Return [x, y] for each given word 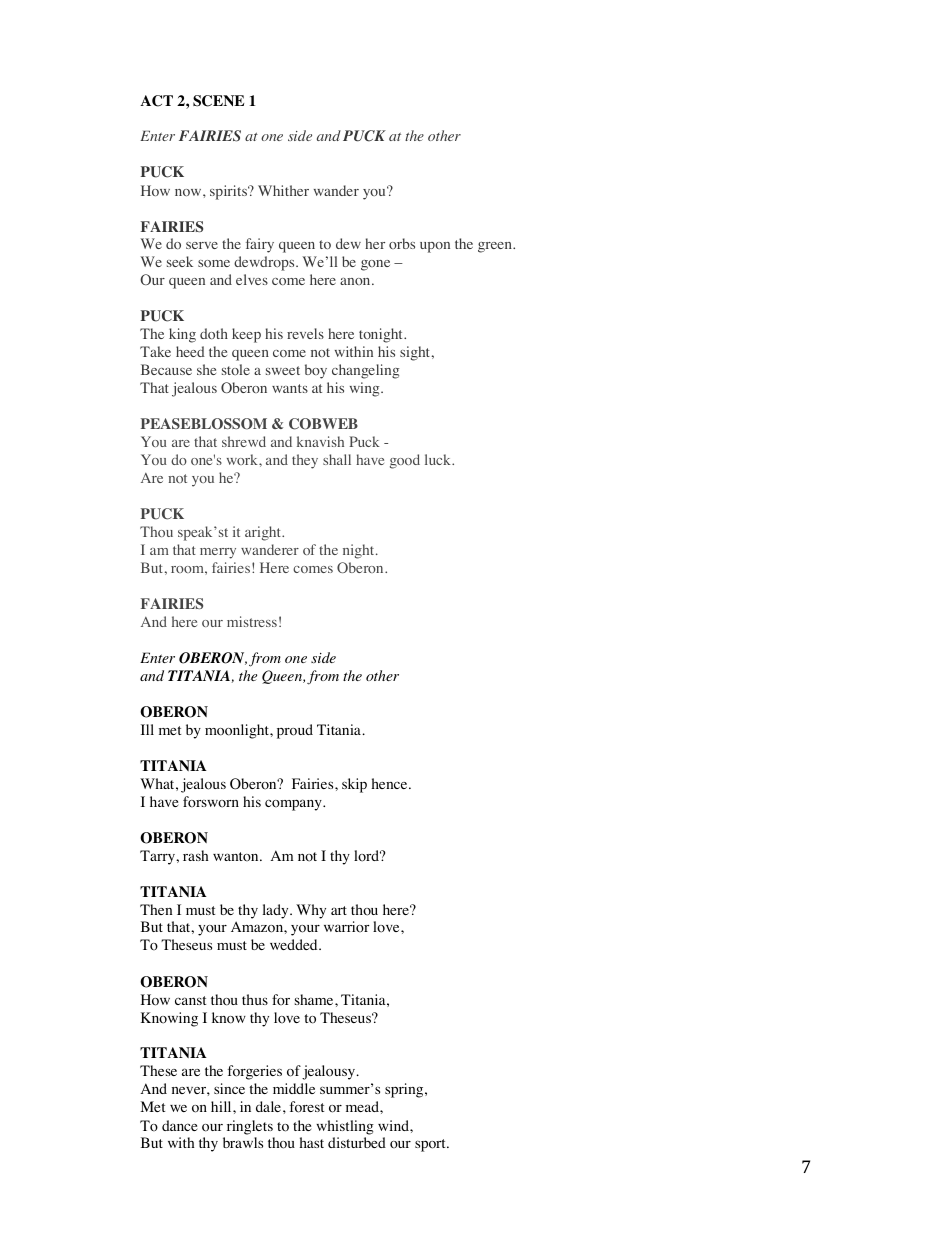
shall [337, 459]
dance [179, 1125]
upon [435, 247]
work [243, 459]
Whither [283, 190]
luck [439, 459]
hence [391, 783]
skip [354, 785]
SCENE [218, 101]
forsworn [211, 802]
